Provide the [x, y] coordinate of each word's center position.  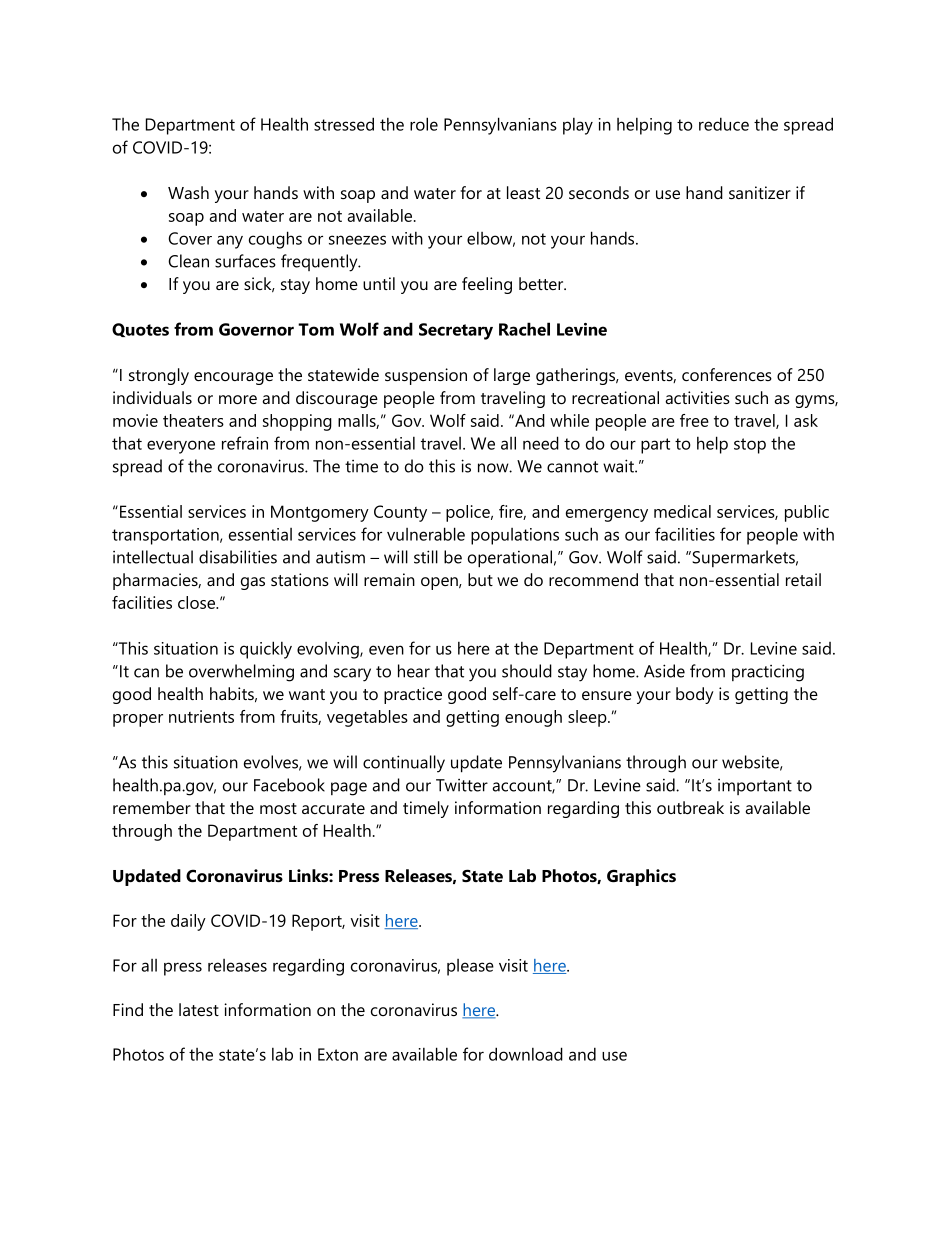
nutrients [201, 716]
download [526, 1054]
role [424, 124]
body [695, 695]
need [541, 443]
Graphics [641, 877]
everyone [181, 447]
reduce [724, 124]
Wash [188, 192]
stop [750, 446]
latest [199, 1009]
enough [533, 718]
